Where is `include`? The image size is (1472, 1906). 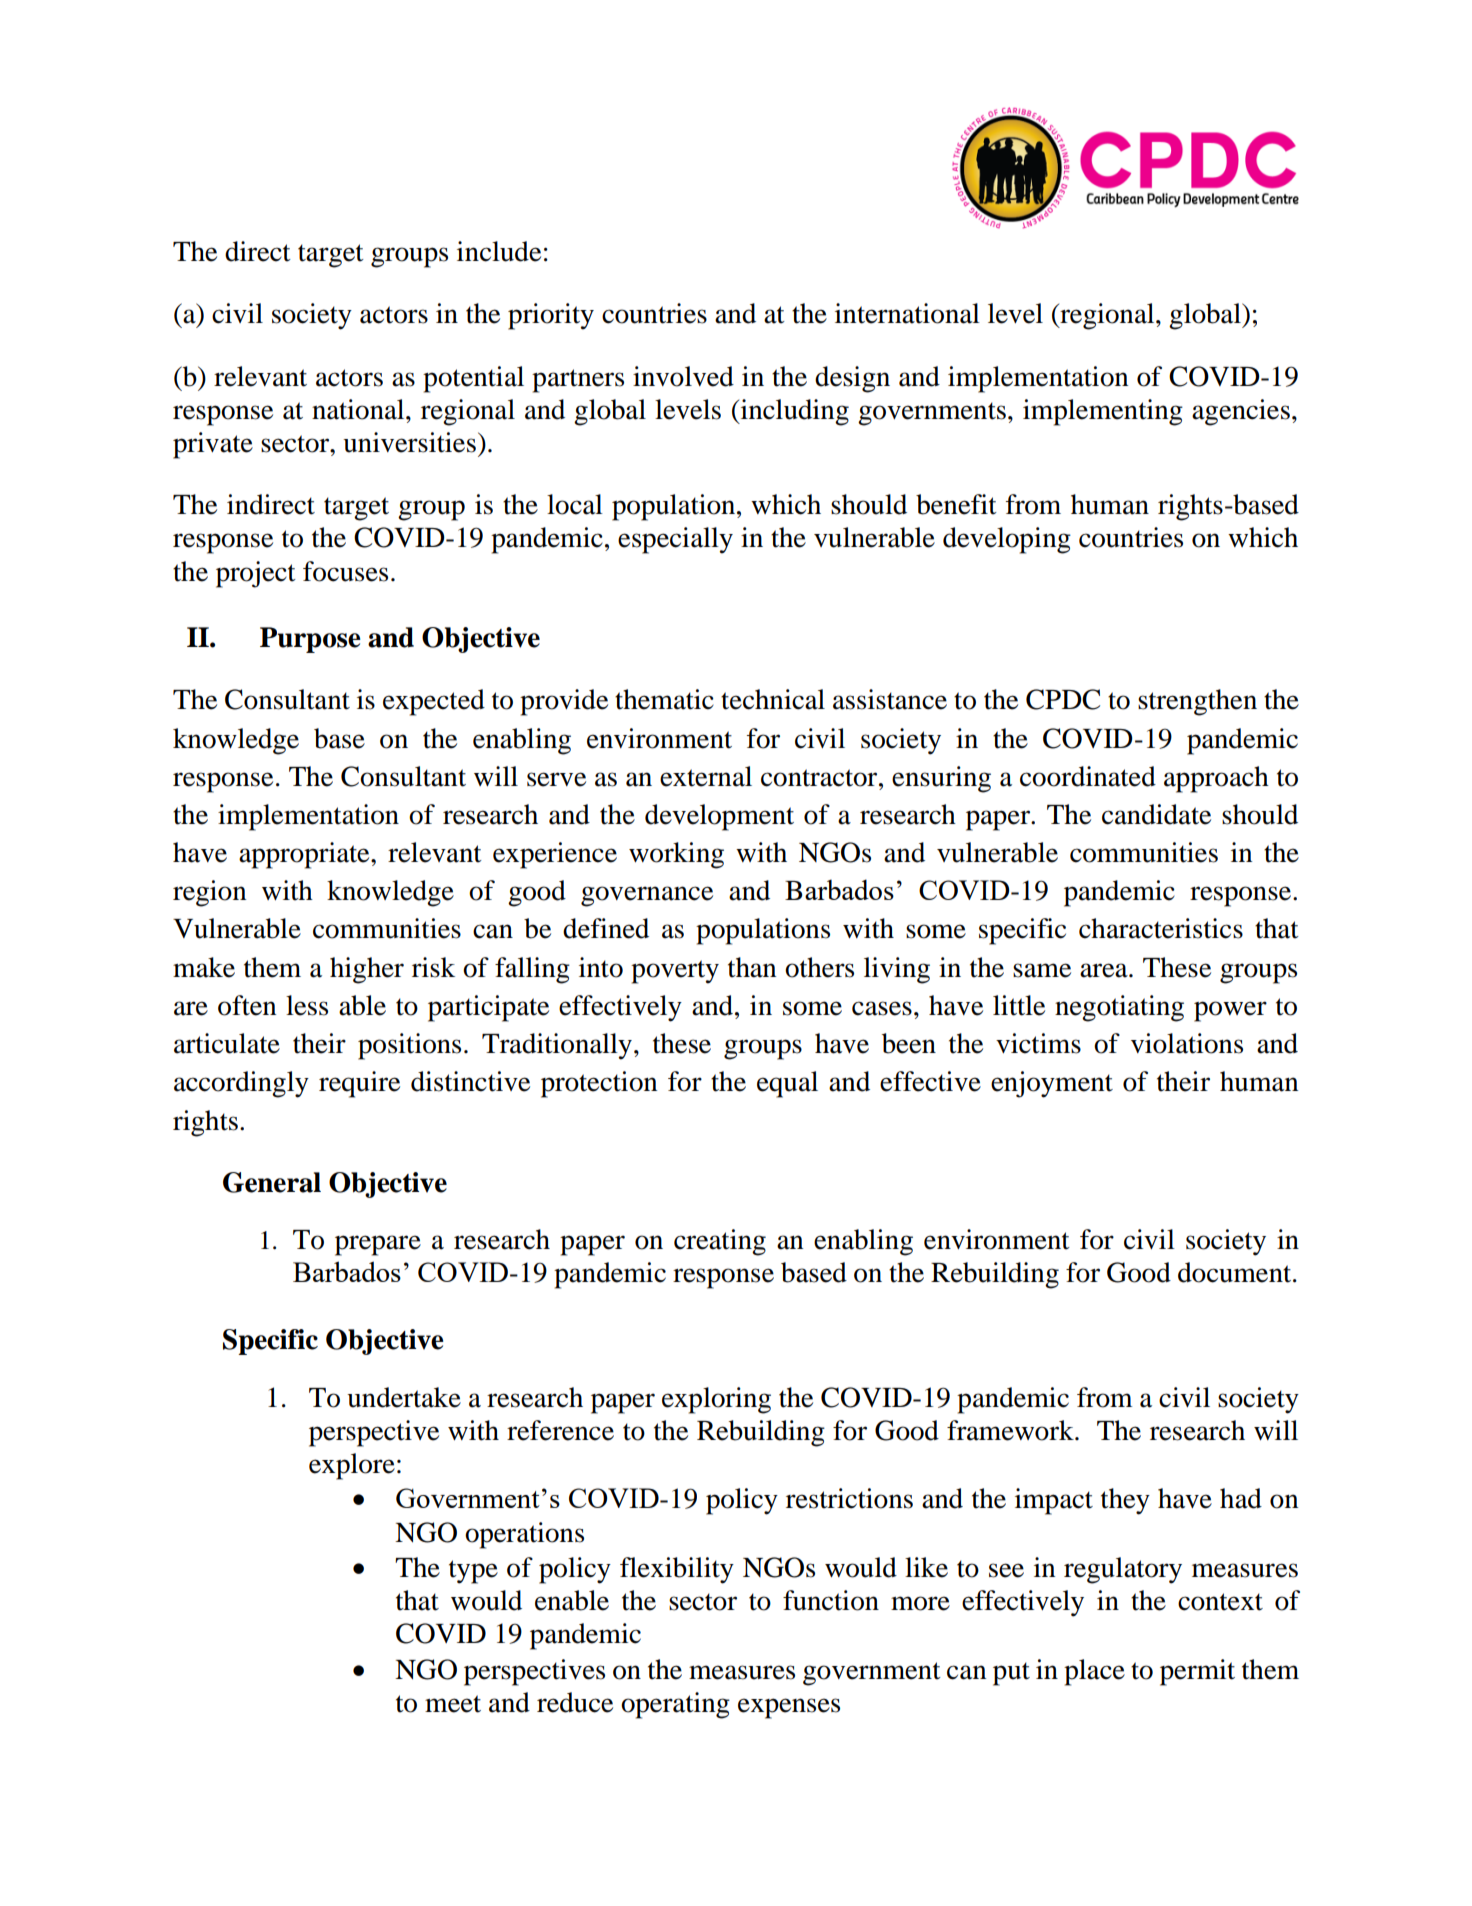 include is located at coordinates (499, 251).
